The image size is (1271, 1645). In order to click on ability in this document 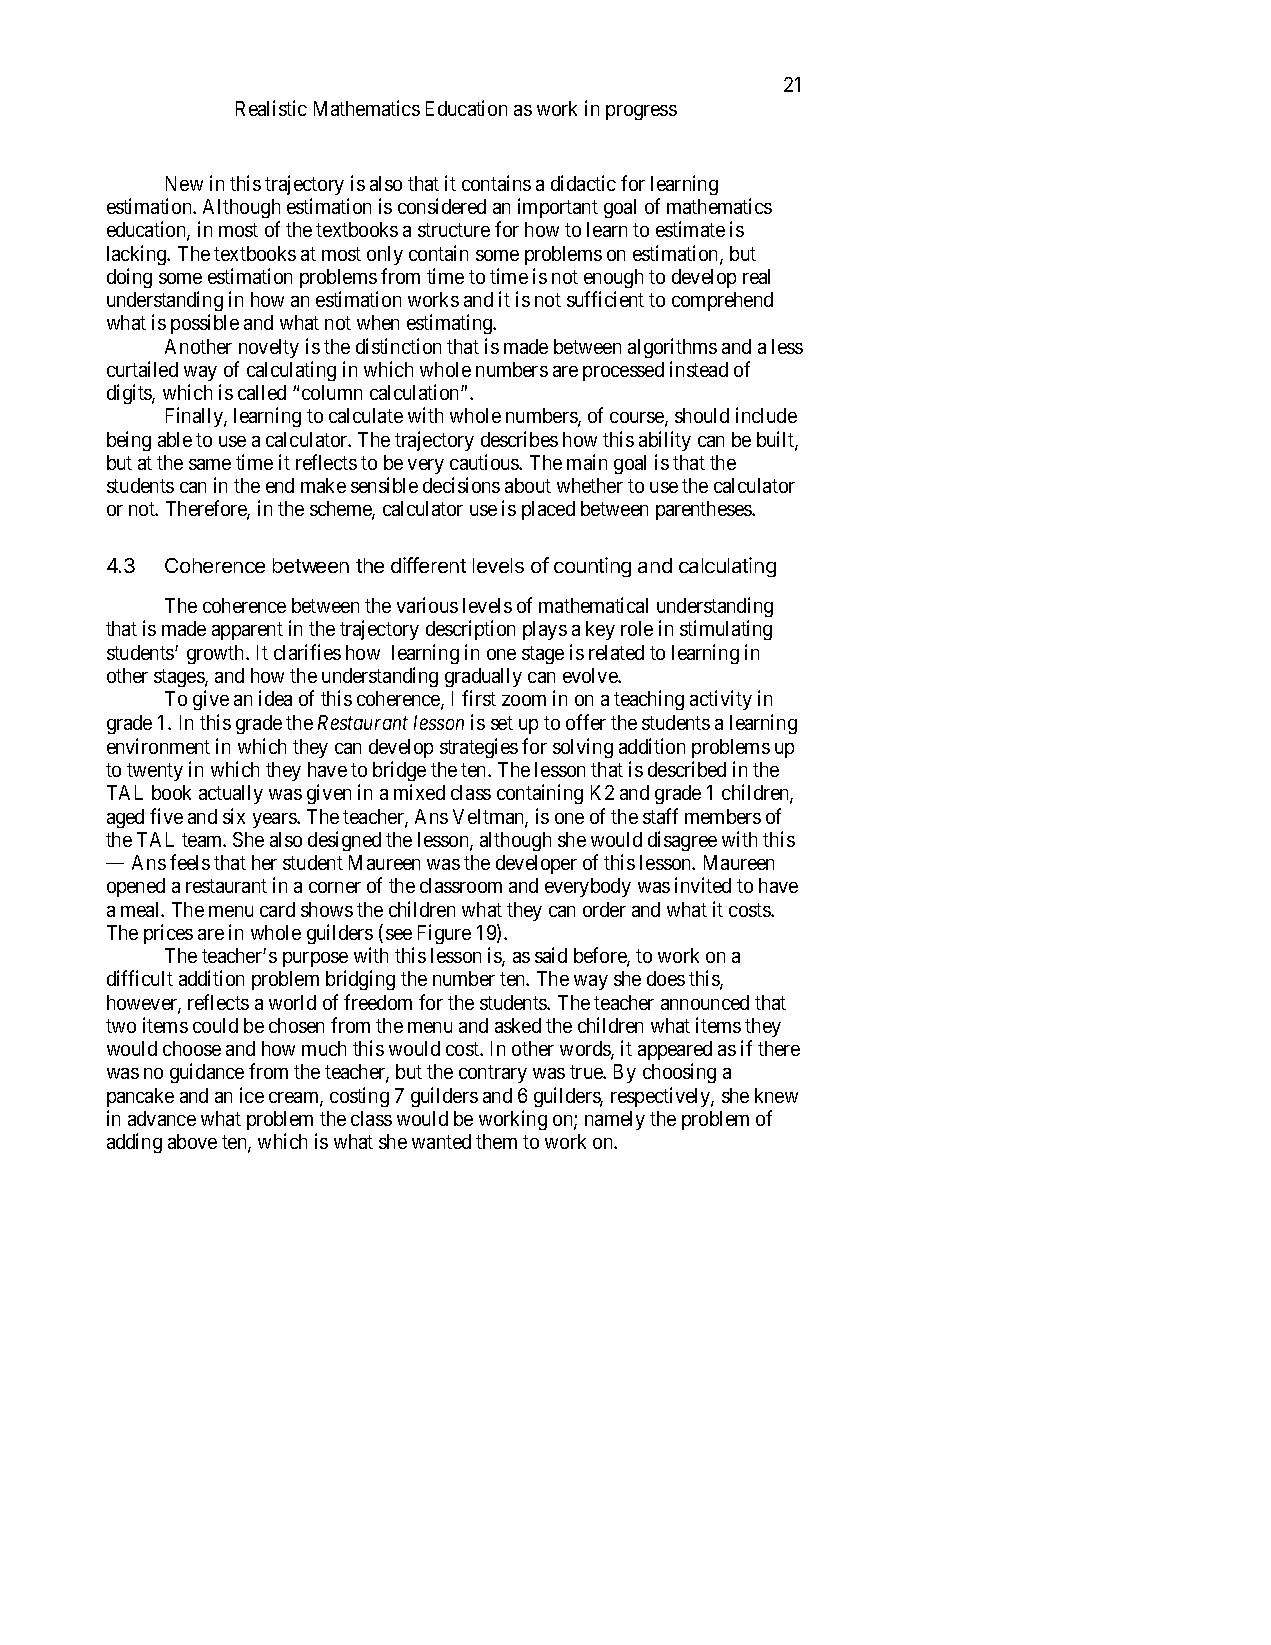, I will do `click(665, 441)`.
